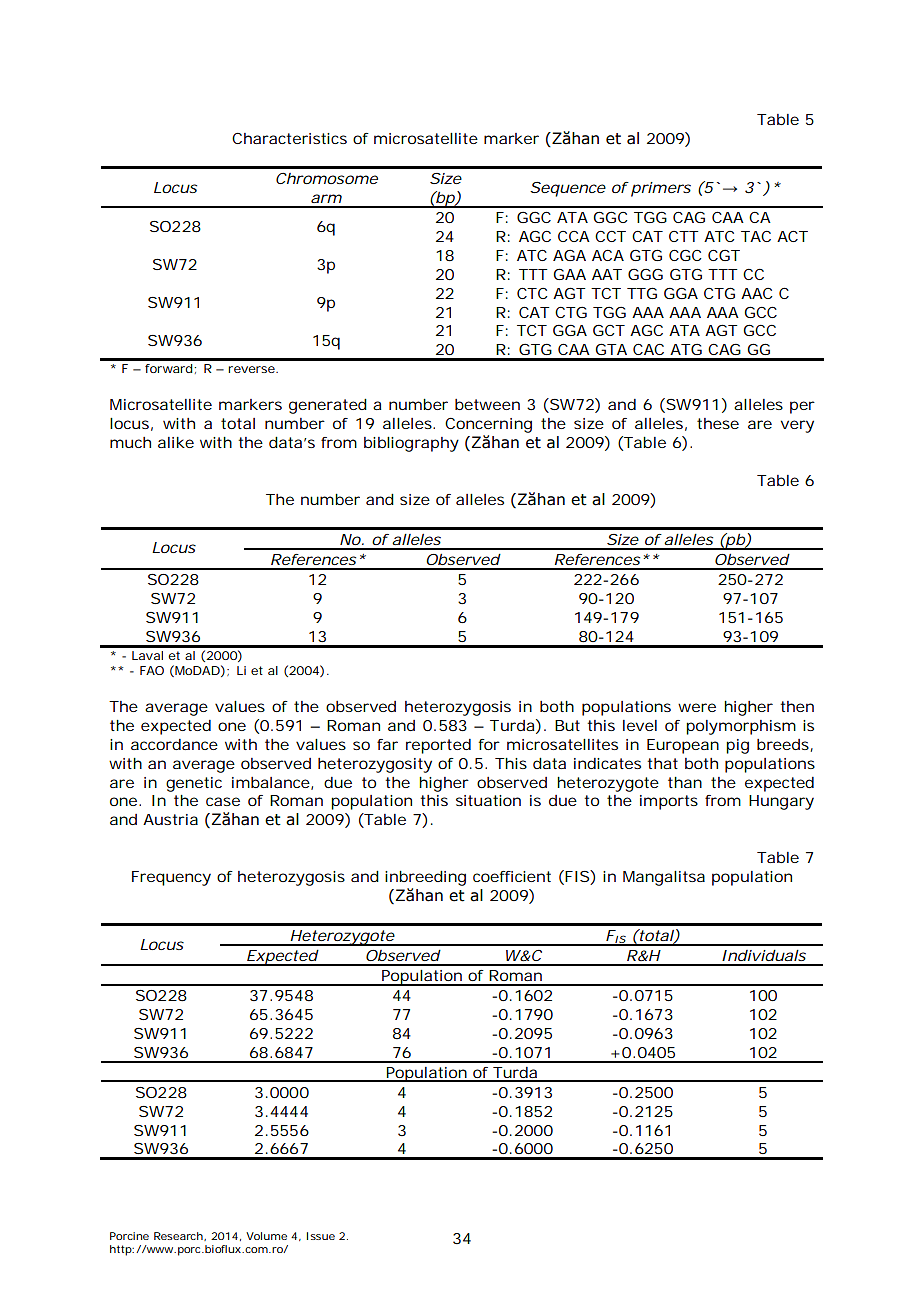 This screenshot has height=1308, width=924. What do you see at coordinates (718, 423) in the screenshot?
I see `these` at bounding box center [718, 423].
